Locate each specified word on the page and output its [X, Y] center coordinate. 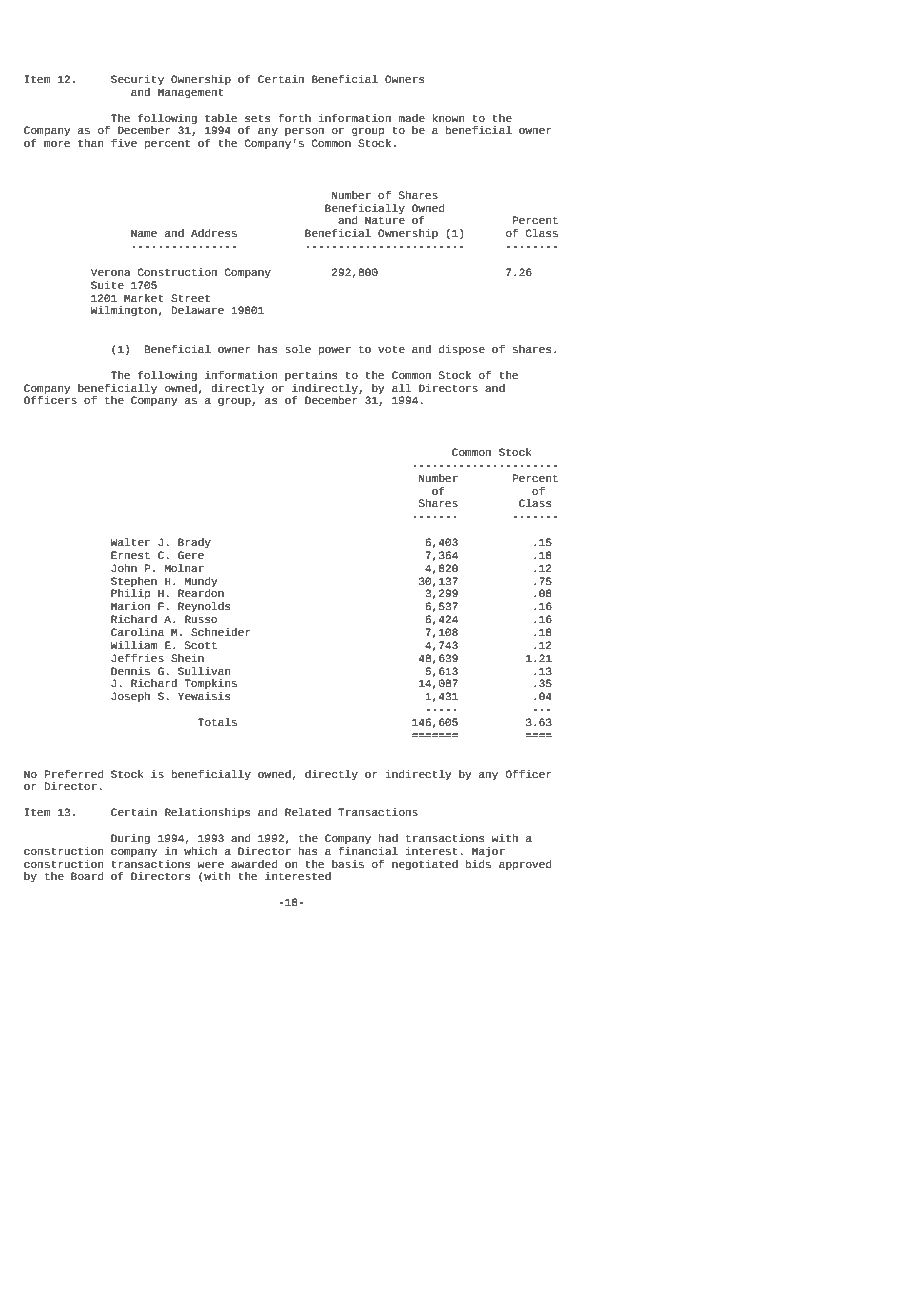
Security [137, 80]
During [130, 839]
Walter [130, 542]
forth [294, 118]
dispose [462, 350]
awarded [254, 864]
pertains [311, 376]
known [448, 118]
